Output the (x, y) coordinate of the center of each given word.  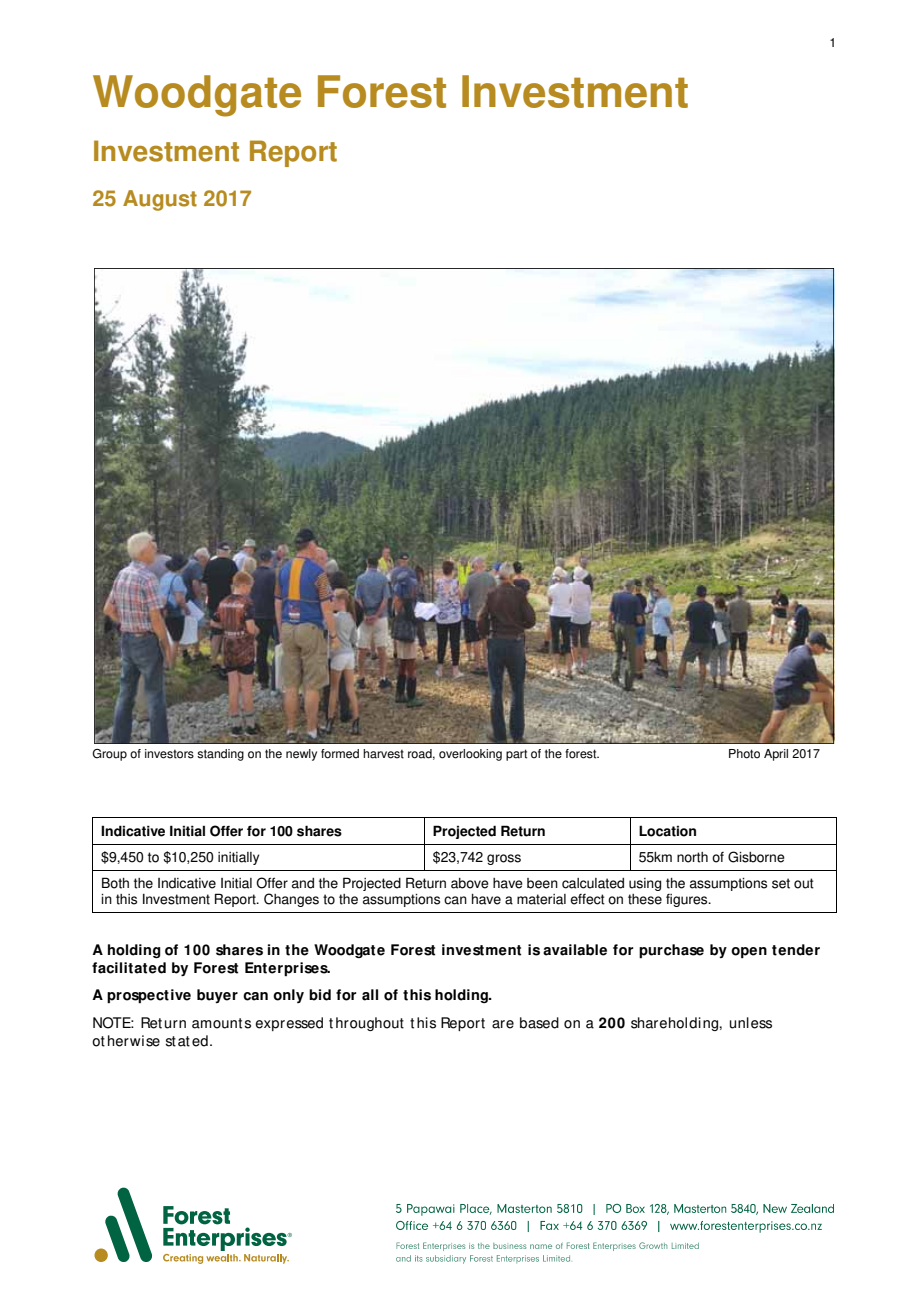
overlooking (470, 755)
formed (340, 754)
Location (667, 831)
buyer (217, 996)
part (516, 755)
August (160, 200)
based (539, 1023)
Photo (744, 754)
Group (109, 755)
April (776, 755)
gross (504, 859)
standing (220, 755)
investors (169, 754)
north (692, 857)
